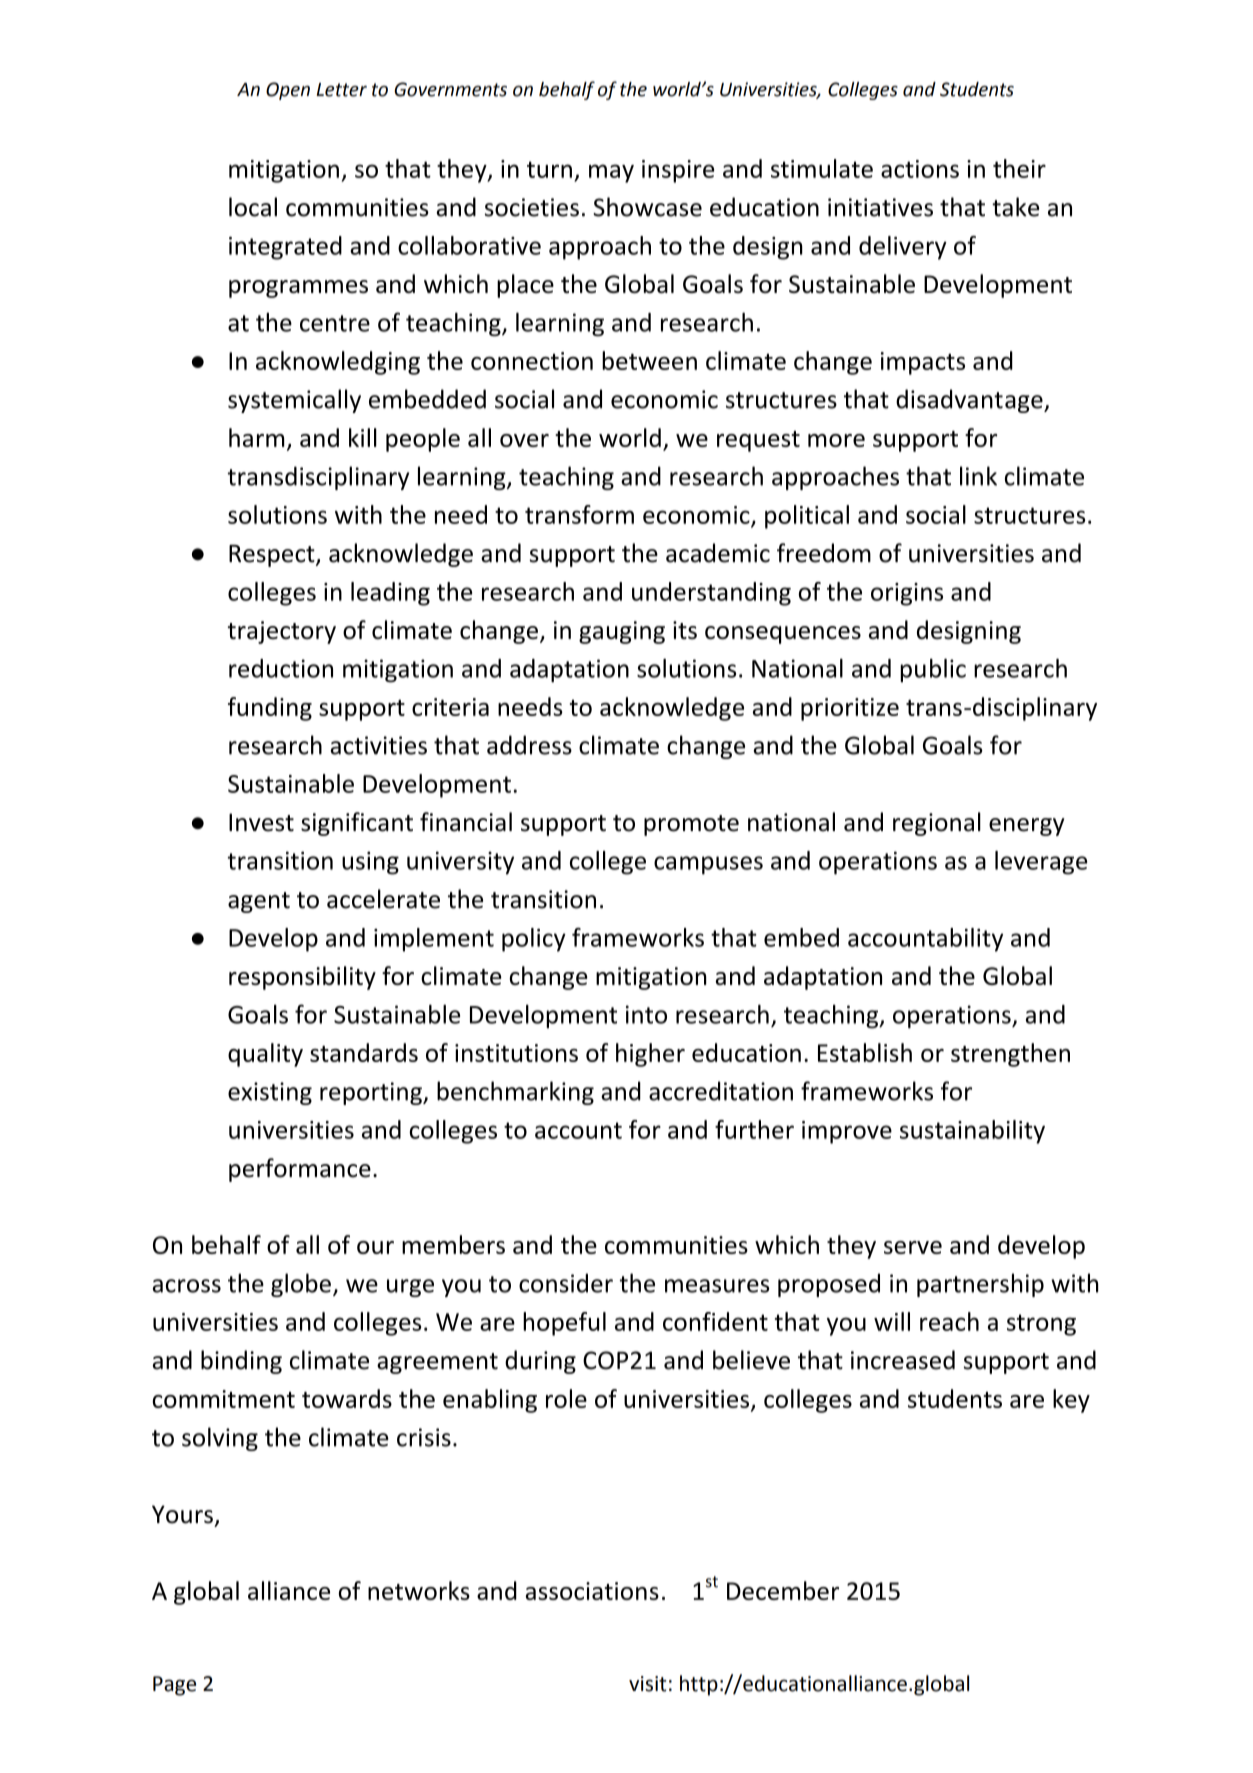 The width and height of the screenshot is (1253, 1773). I want to click on actions, so click(920, 169).
